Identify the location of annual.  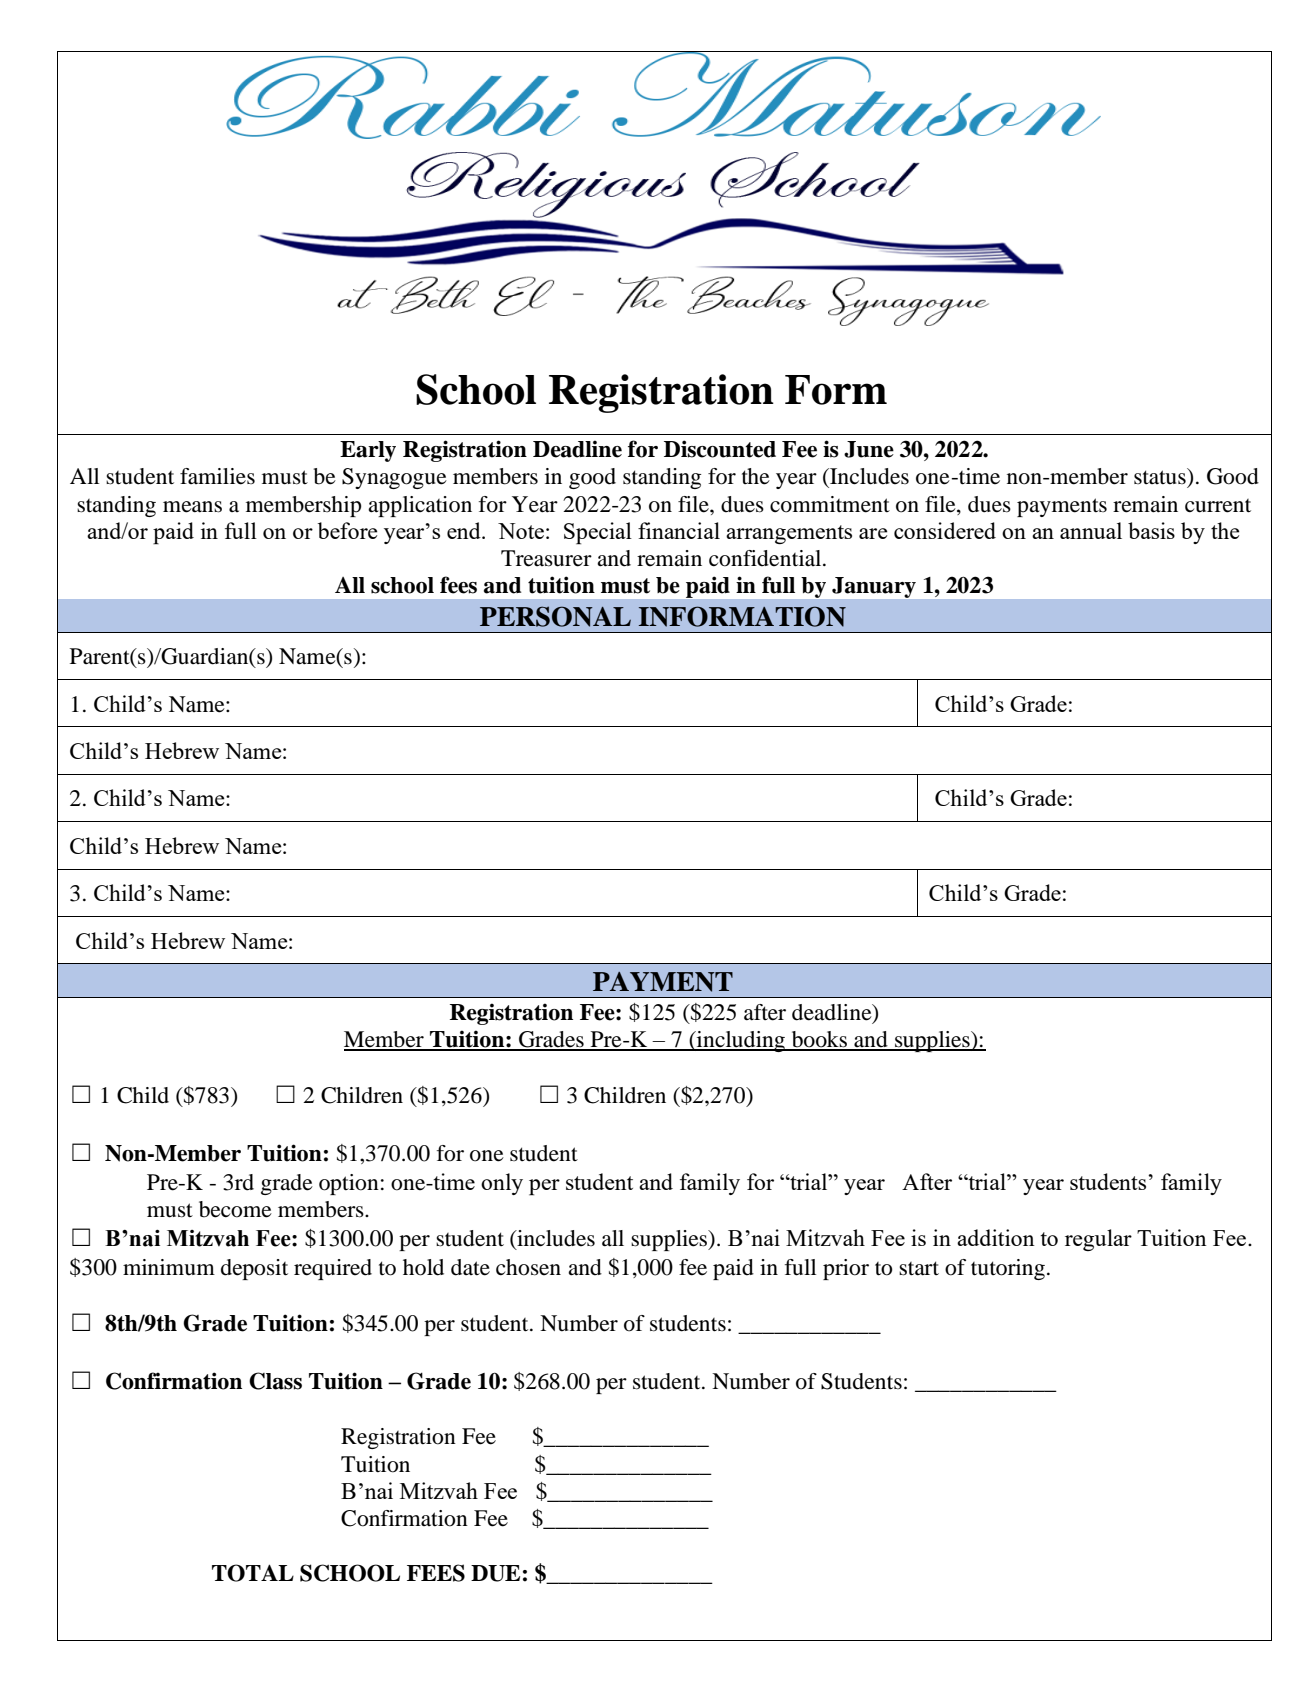
(1091, 530).
